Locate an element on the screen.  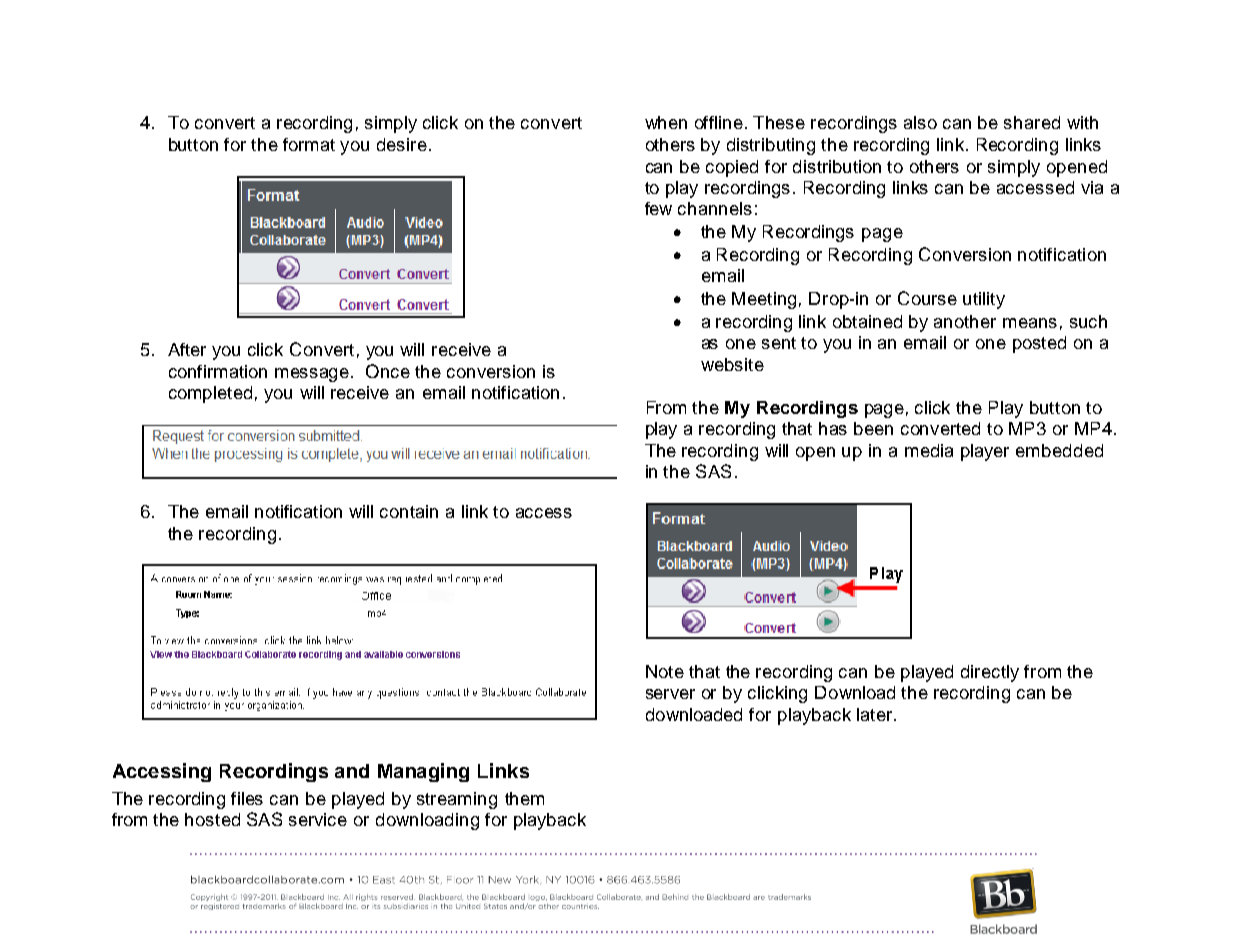
files is located at coordinates (247, 798).
